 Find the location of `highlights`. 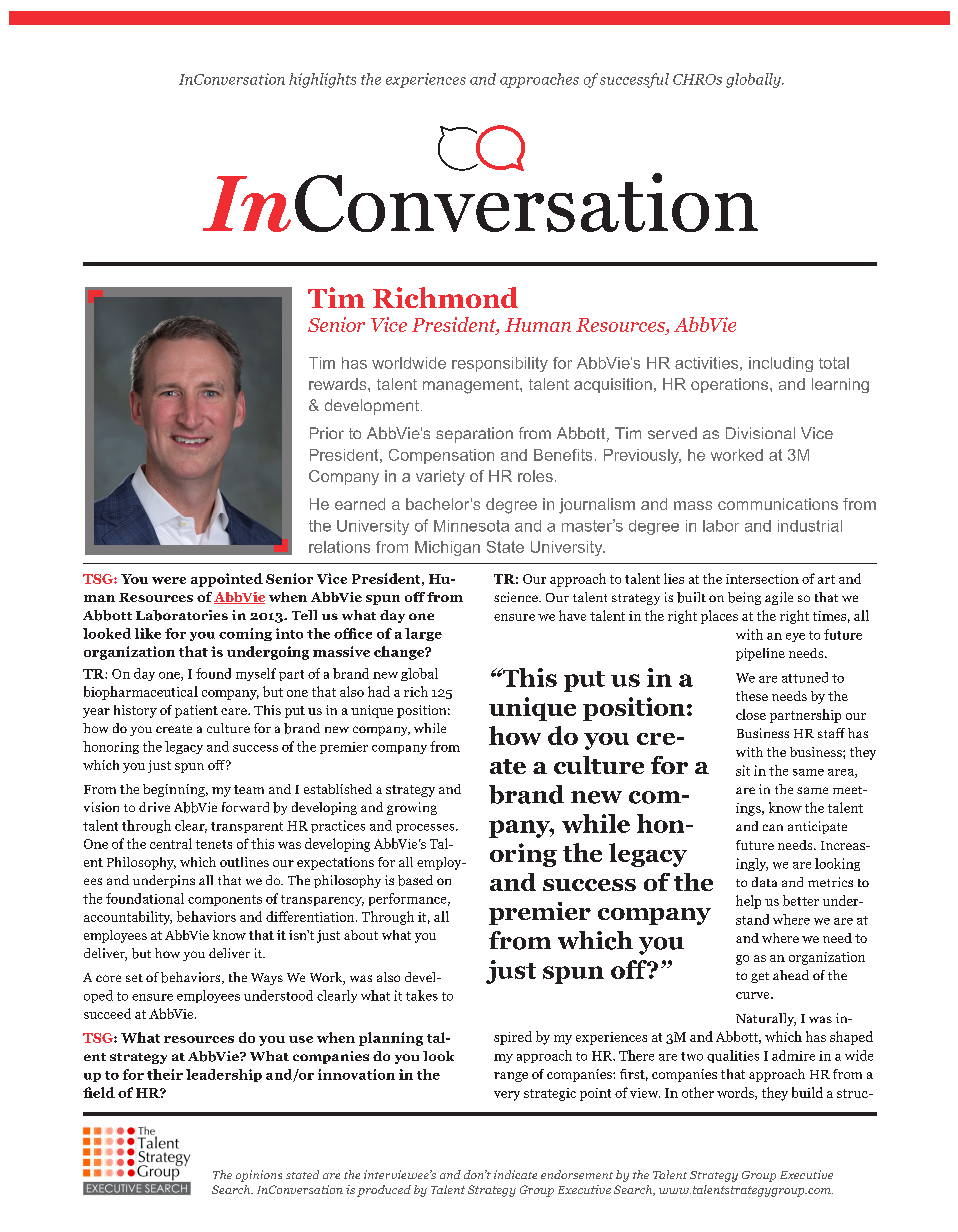

highlights is located at coordinates (322, 80).
